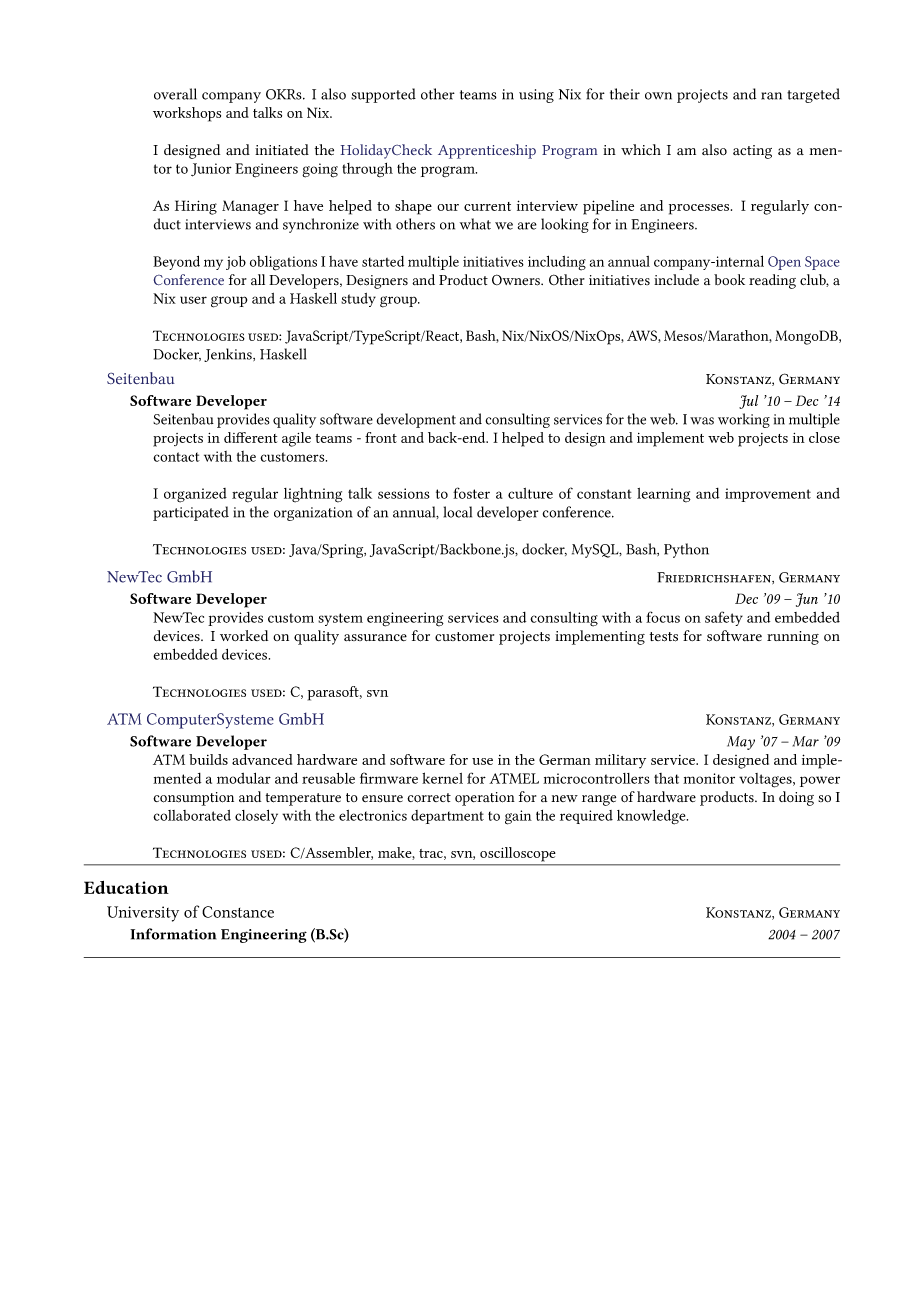 Image resolution: width=924 pixels, height=1308 pixels. Describe the element at coordinates (487, 151) in the screenshot. I see `Apprenticeship` at that location.
